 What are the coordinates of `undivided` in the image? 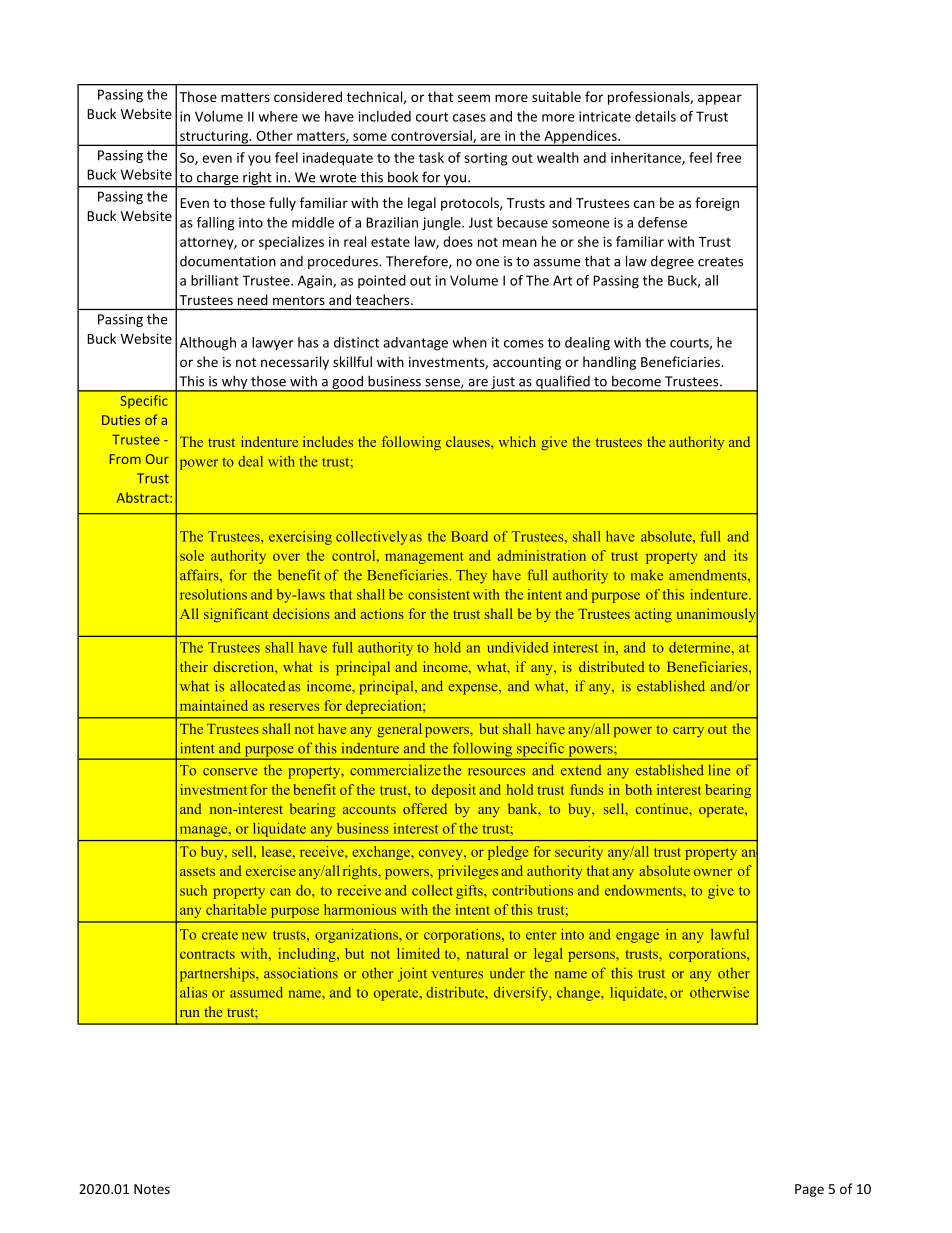 It's located at (517, 647).
